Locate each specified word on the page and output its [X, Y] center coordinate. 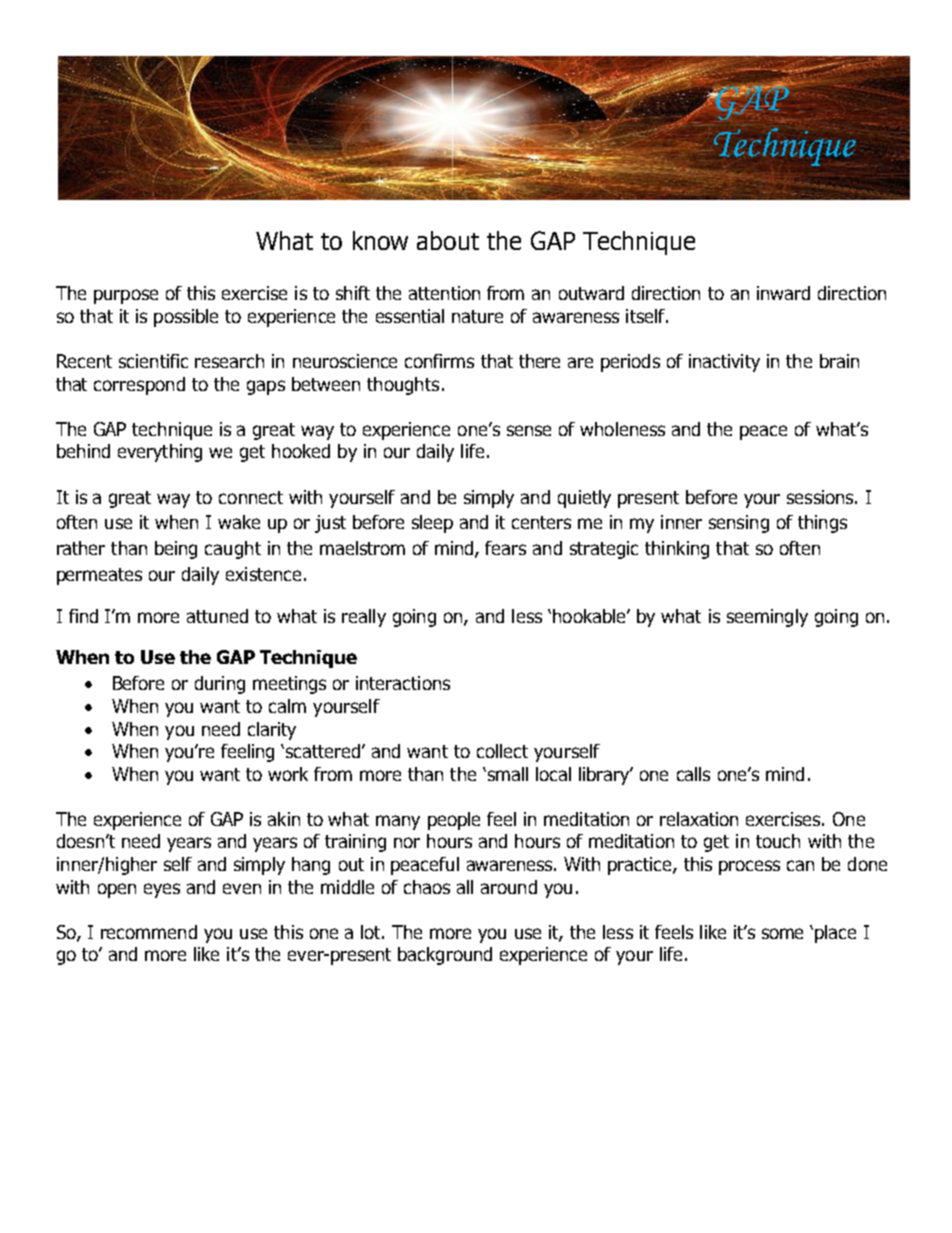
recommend [149, 932]
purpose [126, 296]
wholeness [622, 429]
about [448, 240]
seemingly [767, 618]
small [506, 774]
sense [529, 430]
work [288, 774]
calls [693, 774]
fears [505, 548]
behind [83, 451]
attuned [217, 616]
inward [783, 293]
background [445, 956]
